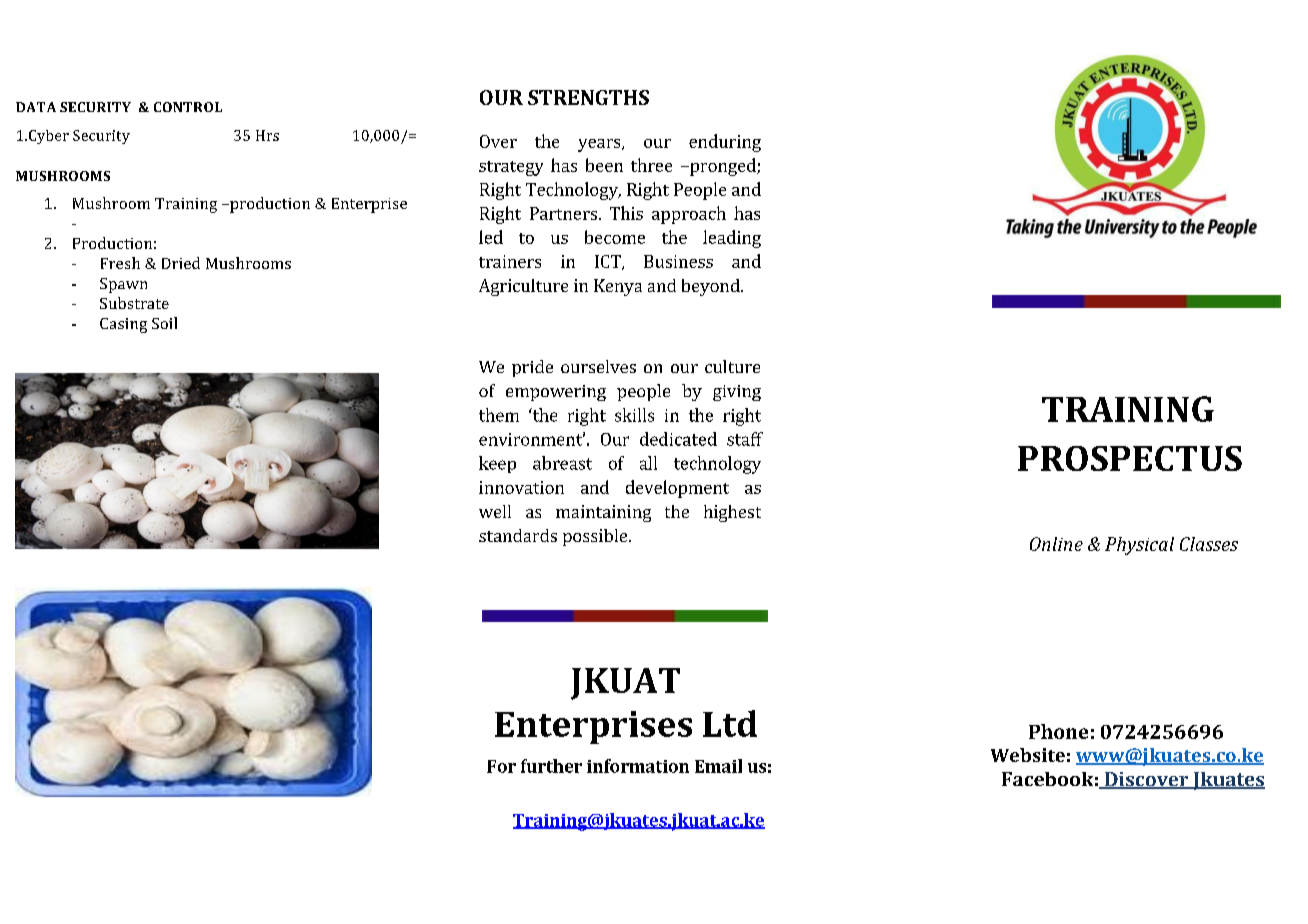  Describe the element at coordinates (551, 766) in the document. I see `further` at that location.
